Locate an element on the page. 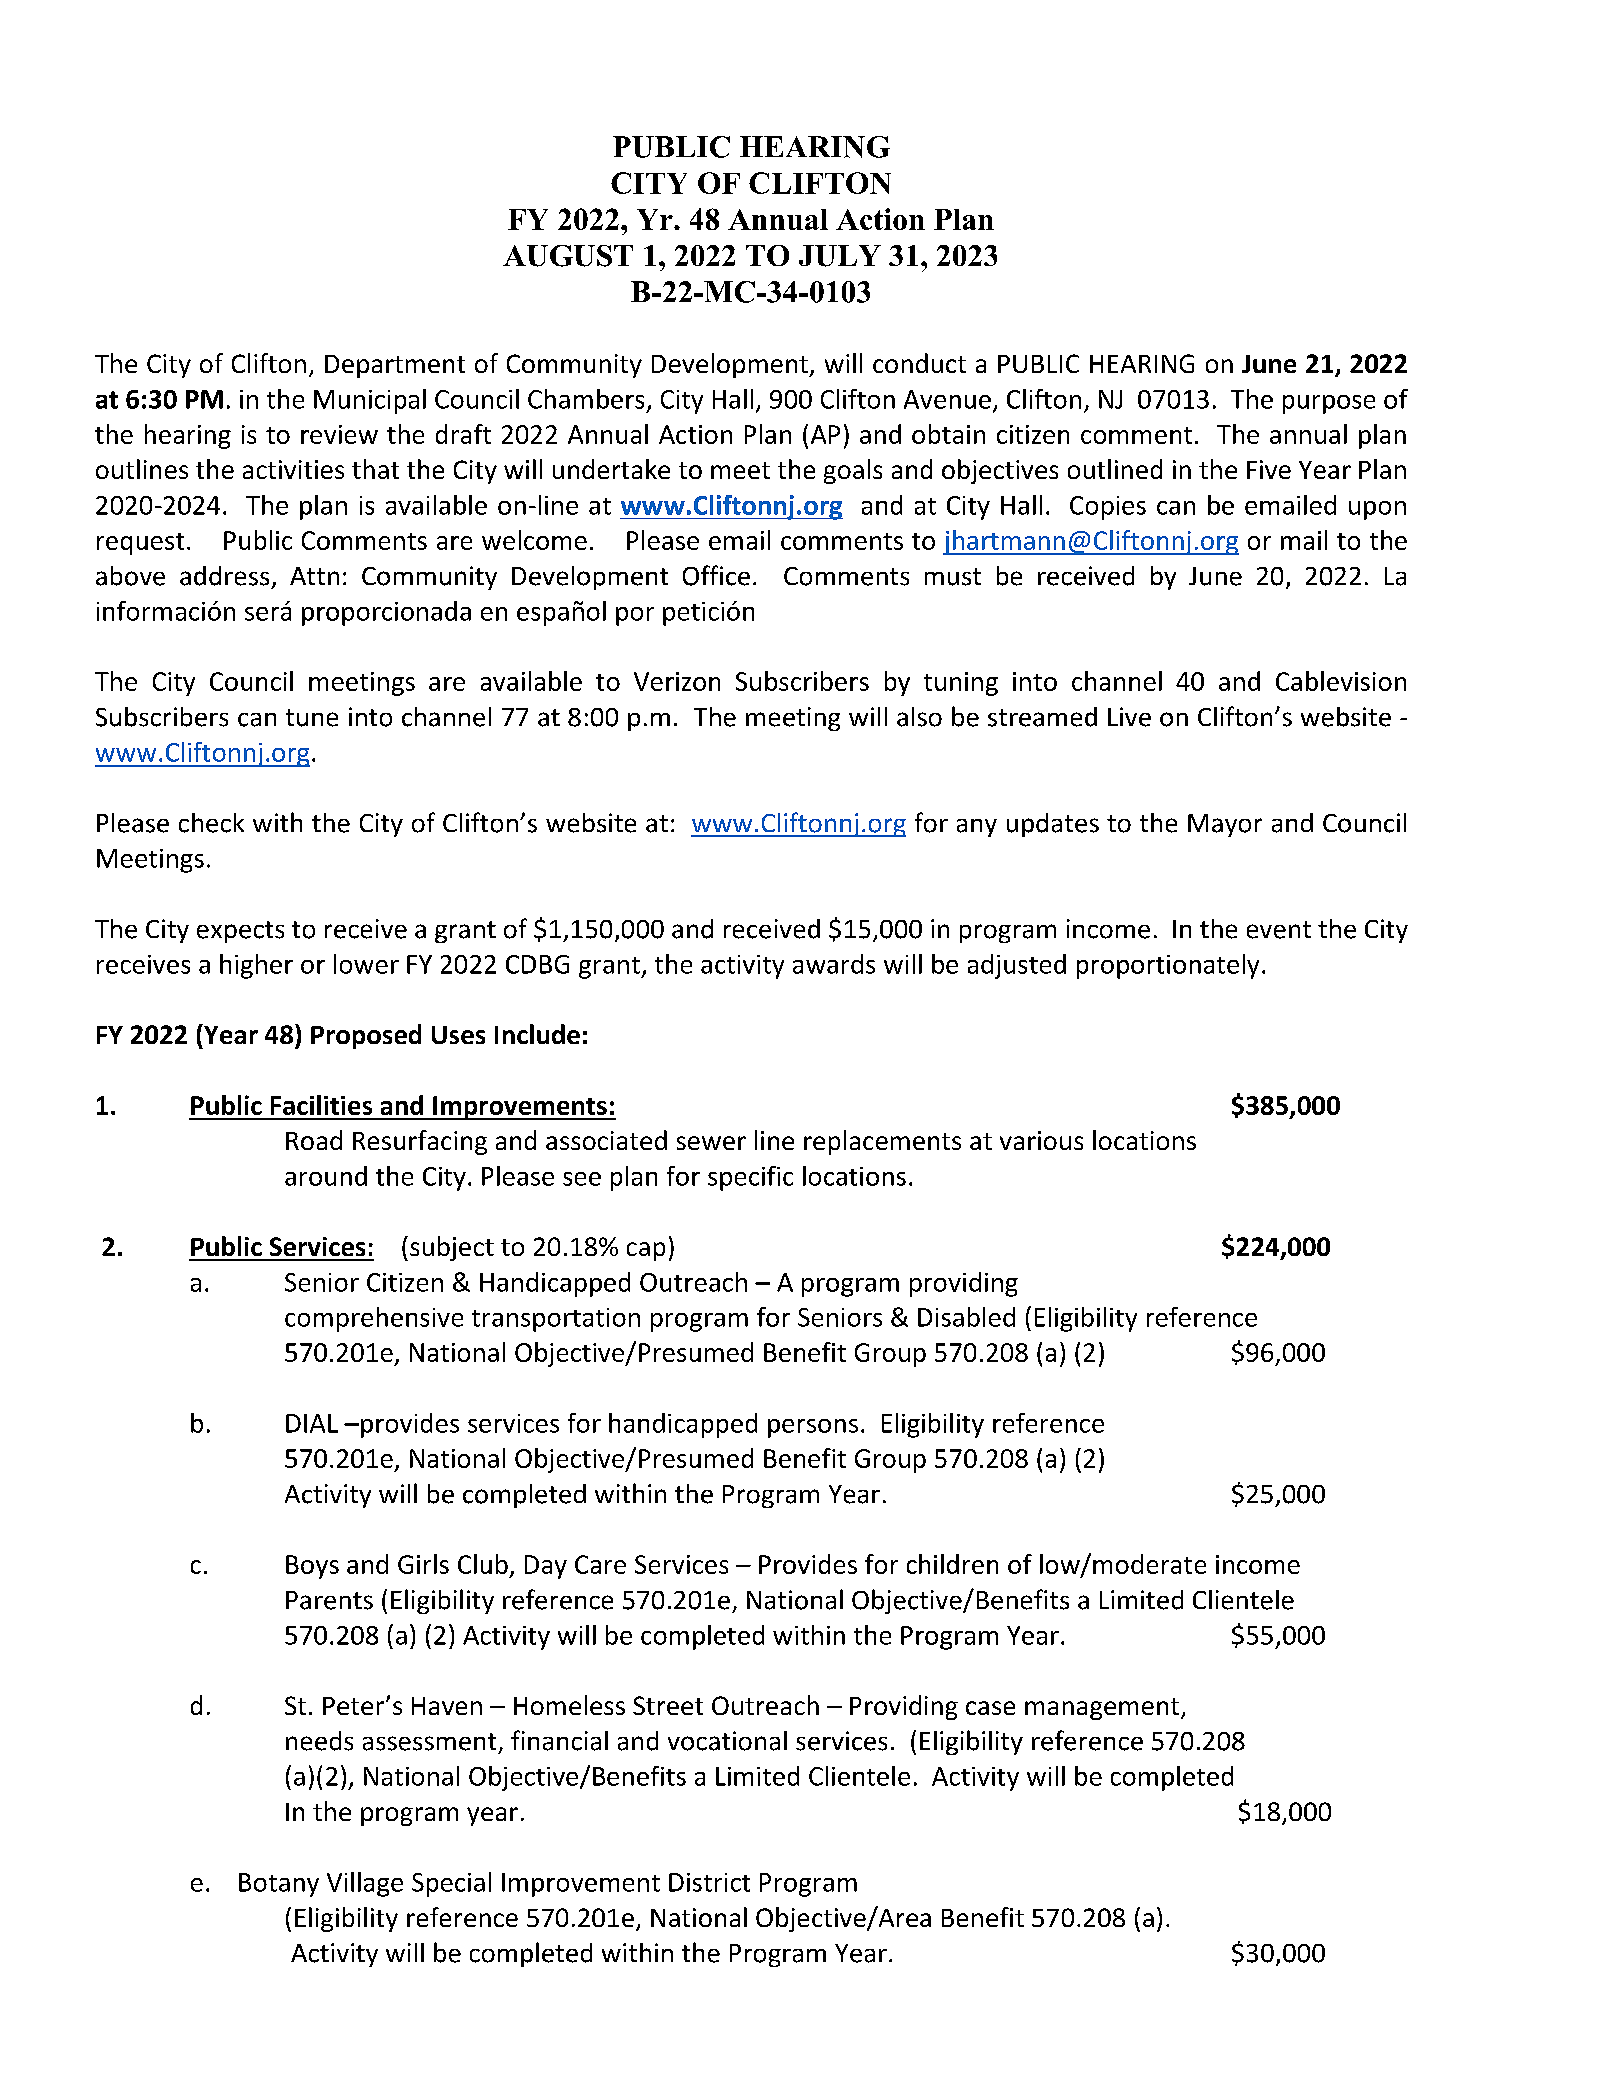  Facilities is located at coordinates (321, 1105).
